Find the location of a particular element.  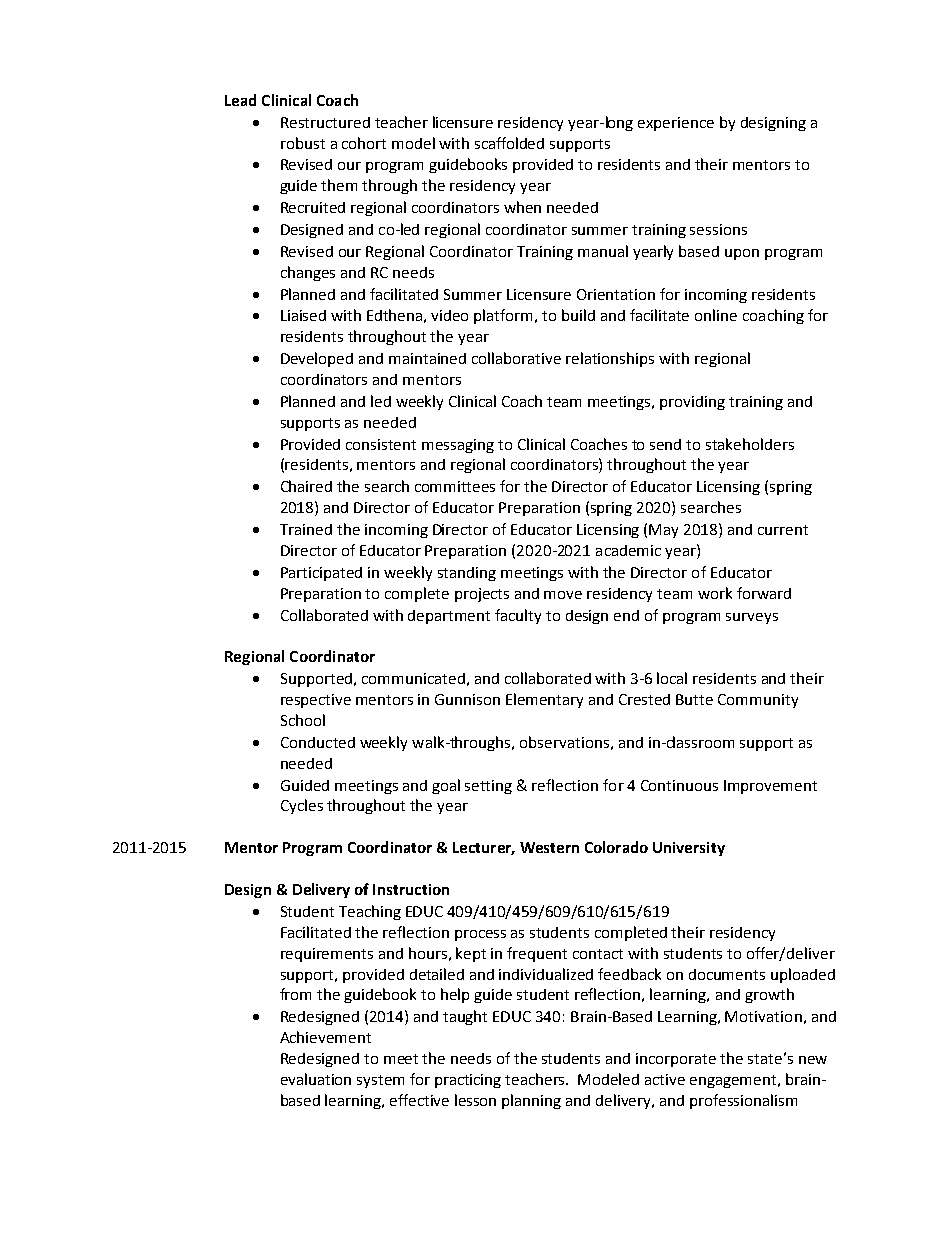

evaluation is located at coordinates (316, 1079).
